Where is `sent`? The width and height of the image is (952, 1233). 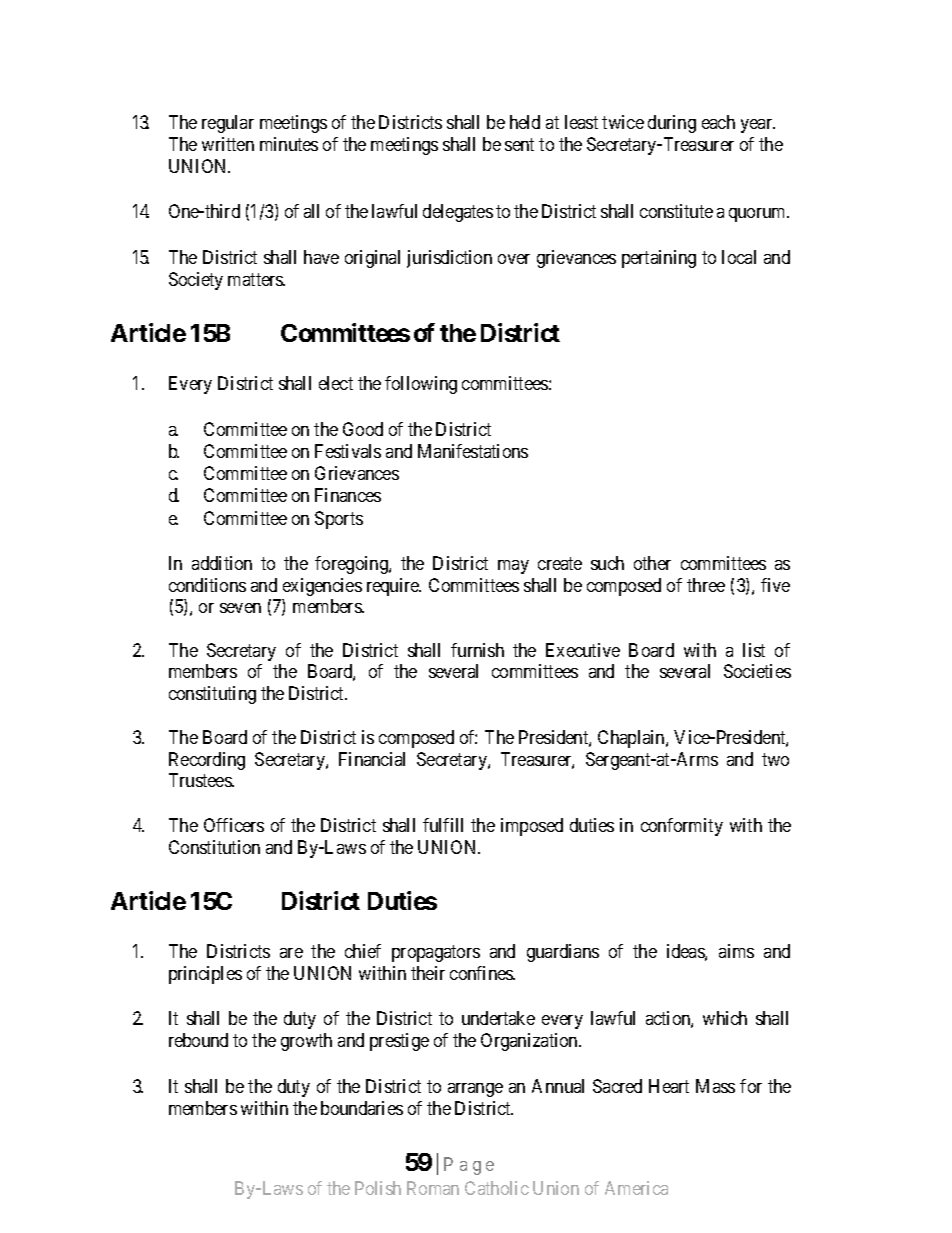
sent is located at coordinates (519, 144).
